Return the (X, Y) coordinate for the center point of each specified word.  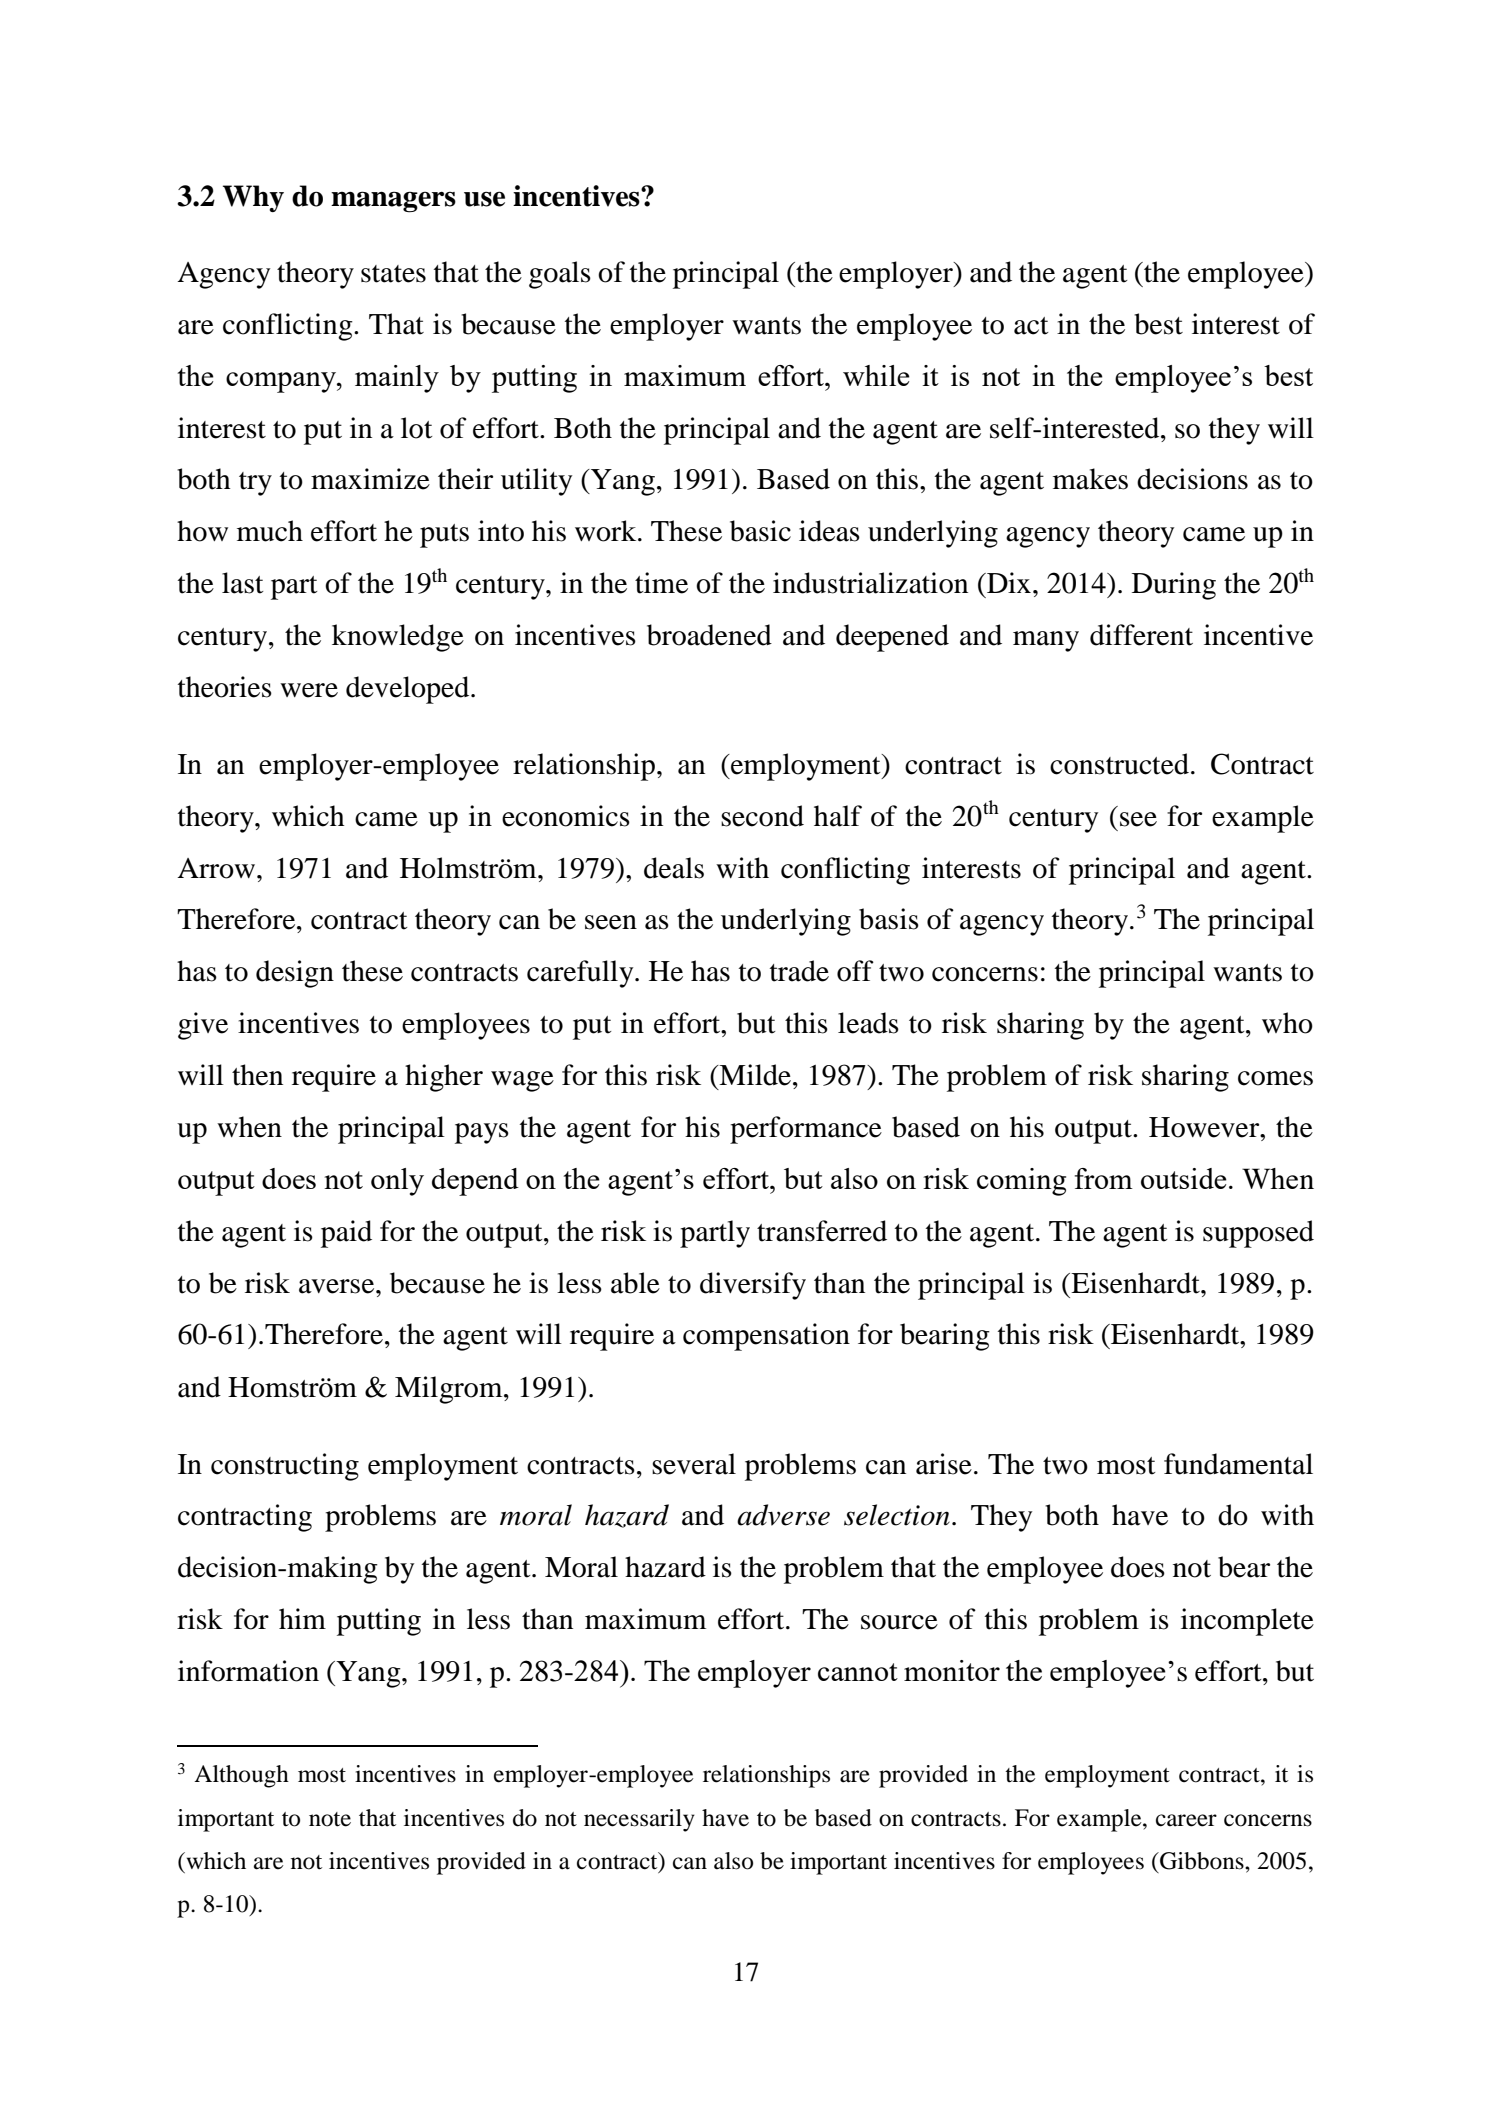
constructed (1119, 764)
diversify (753, 1286)
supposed (1258, 1234)
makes (1090, 479)
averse (338, 1286)
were (309, 690)
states (393, 274)
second (762, 816)
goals (560, 275)
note (330, 1819)
